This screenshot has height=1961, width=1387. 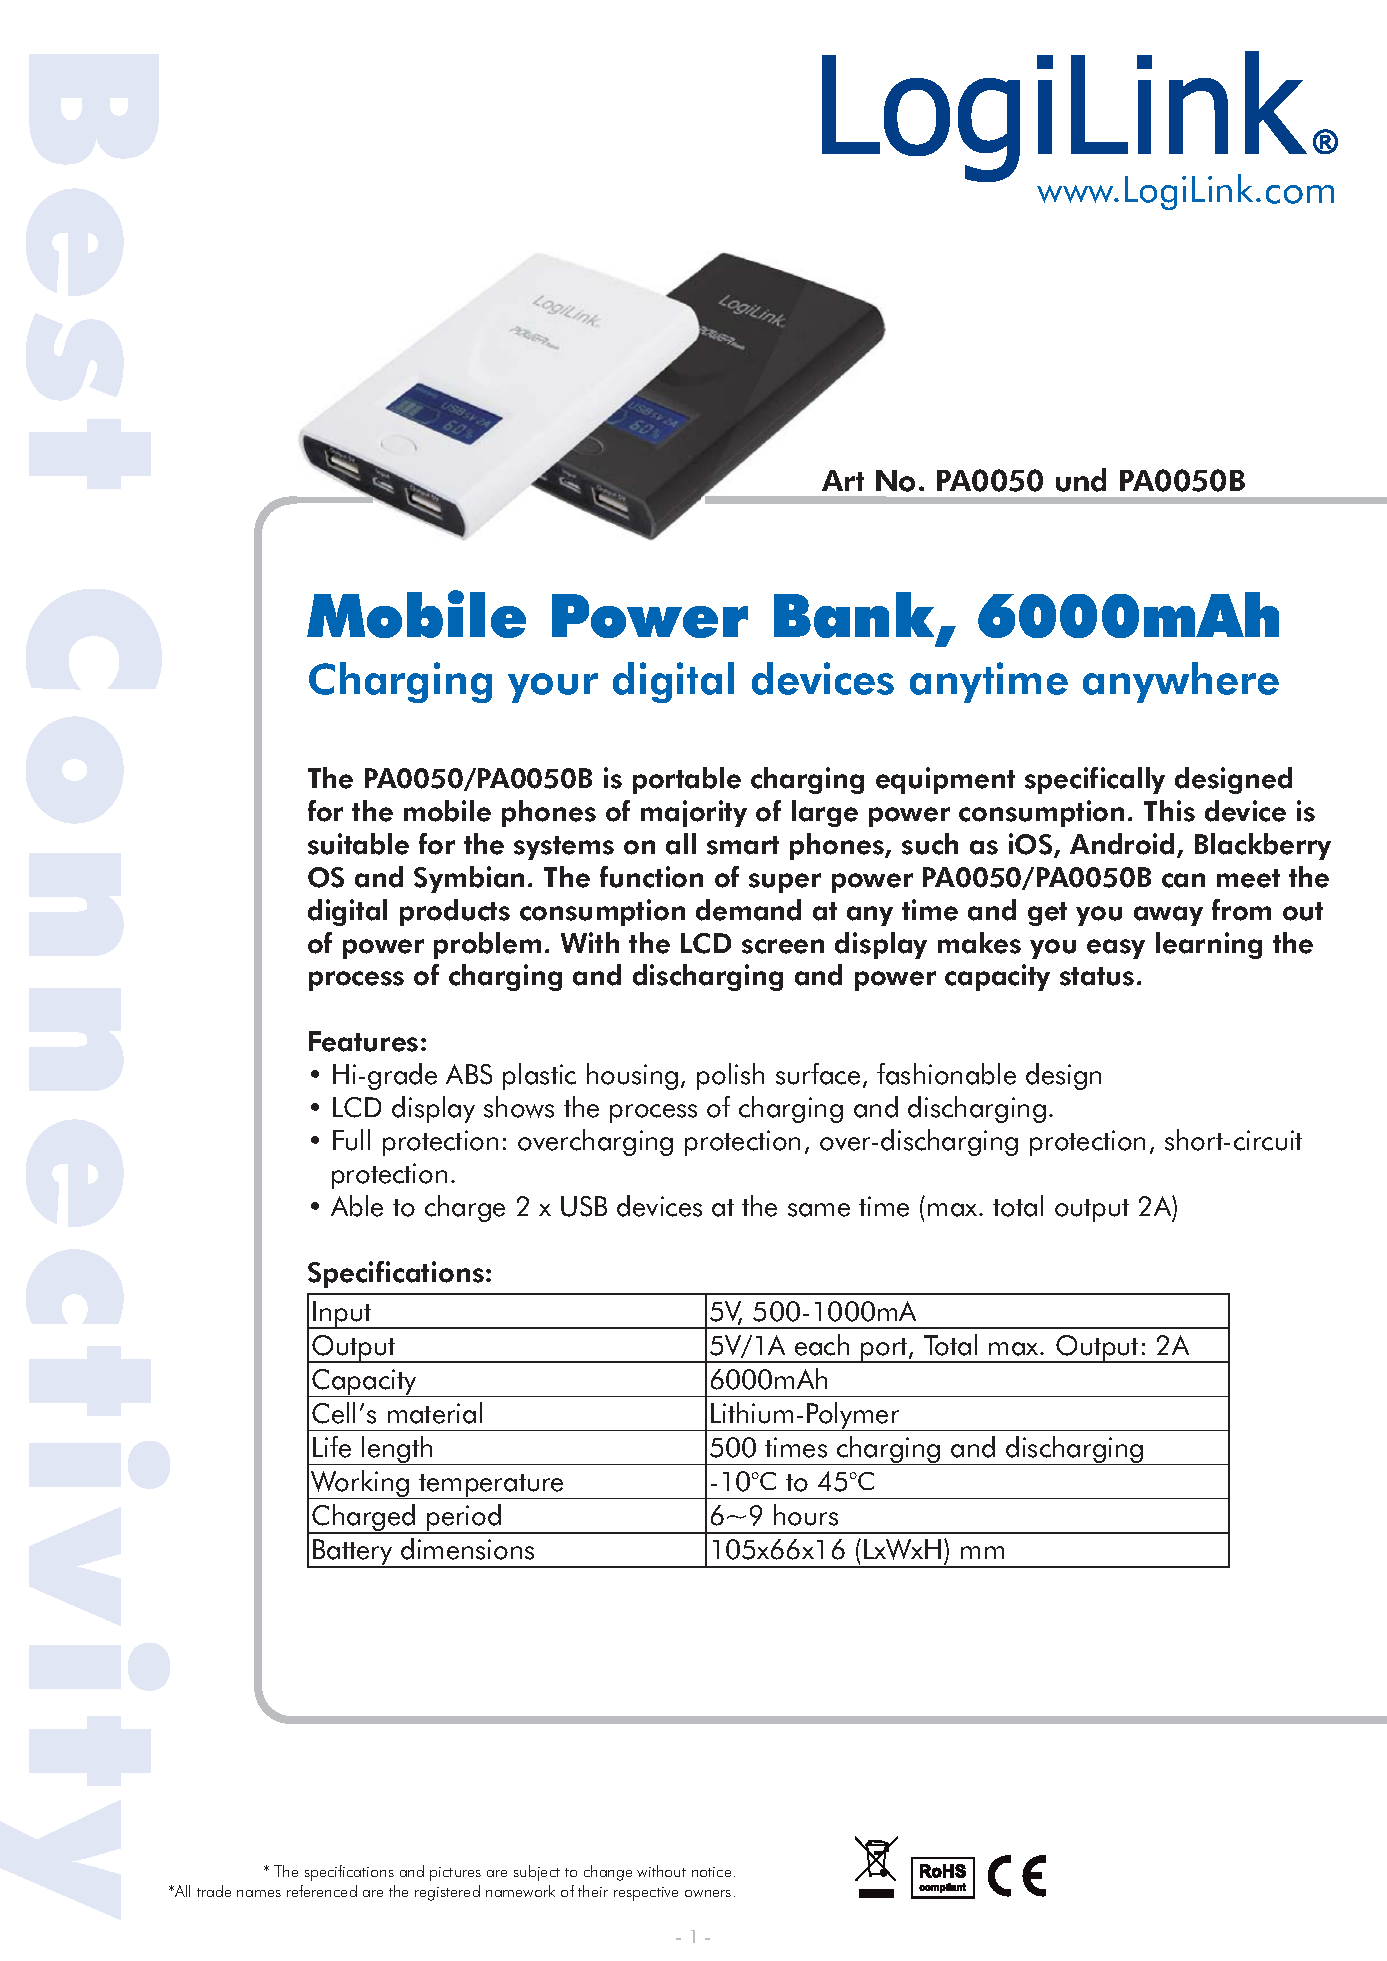 I want to click on your, so click(x=553, y=688).
